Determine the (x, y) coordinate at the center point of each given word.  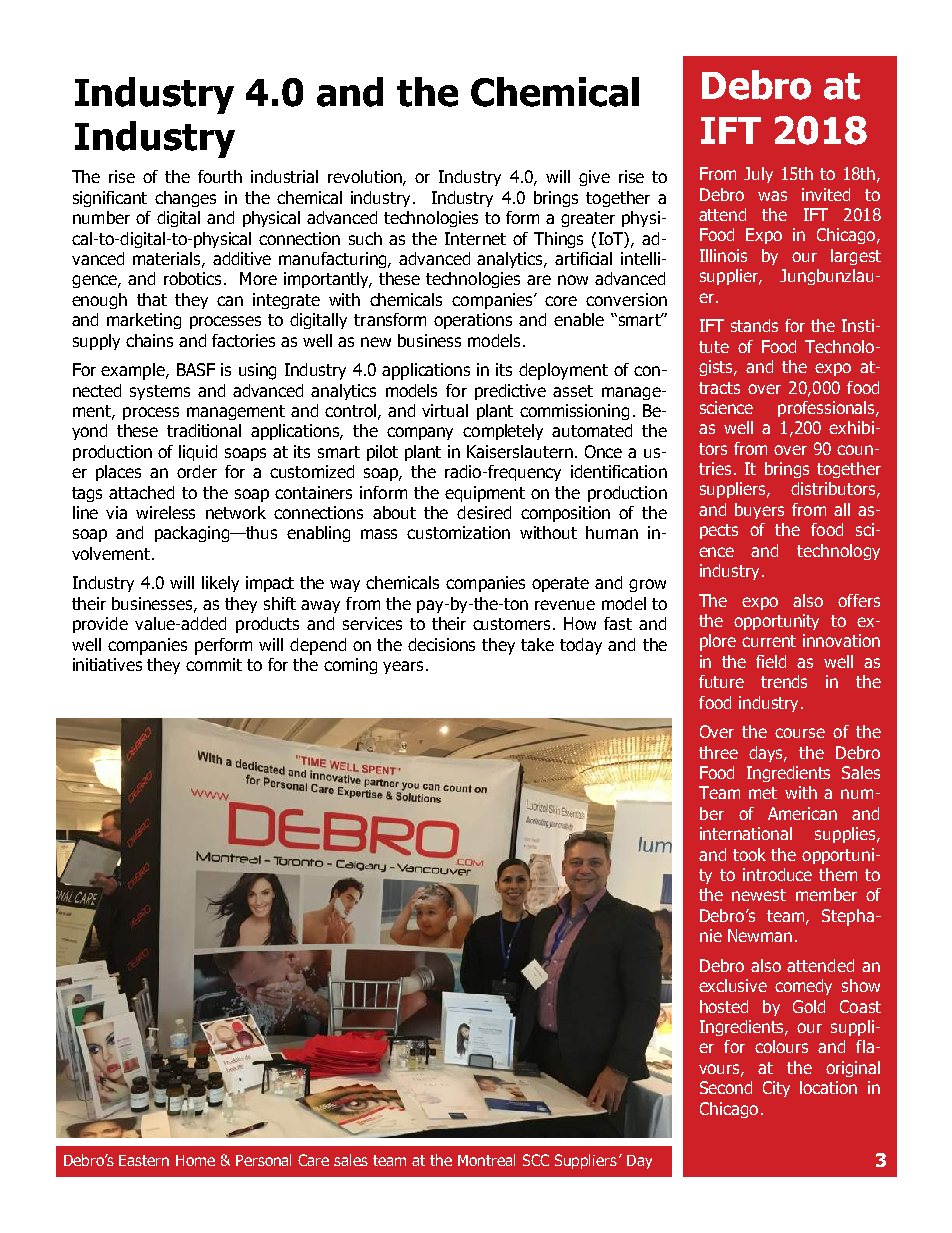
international (746, 833)
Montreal (486, 1160)
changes (185, 199)
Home (195, 1160)
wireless (165, 512)
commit (214, 664)
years (403, 667)
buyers (759, 511)
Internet (475, 238)
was (772, 196)
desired (484, 512)
